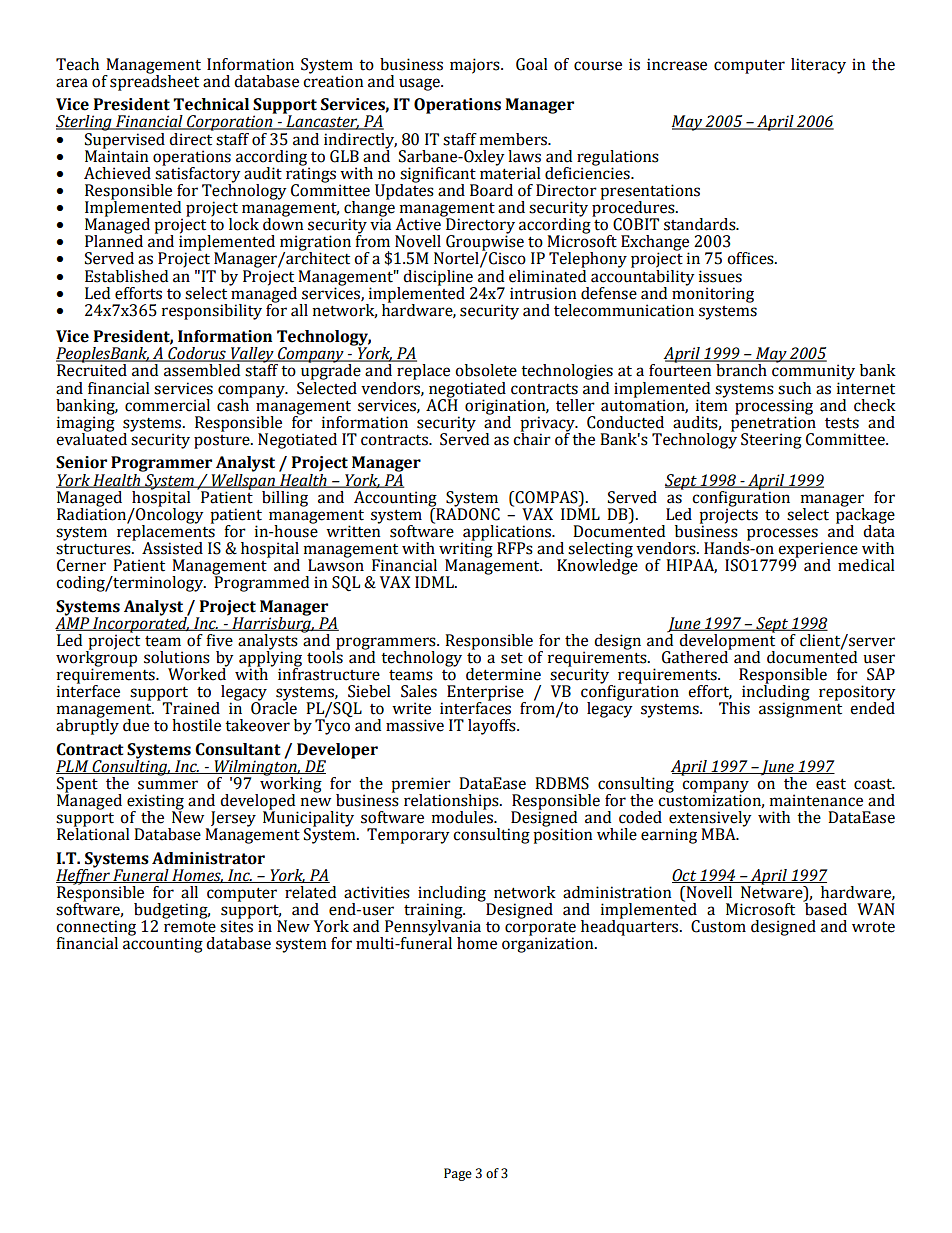 Image resolution: width=952 pixels, height=1233 pixels. Describe the element at coordinates (818, 66) in the image. I see `literacy` at that location.
